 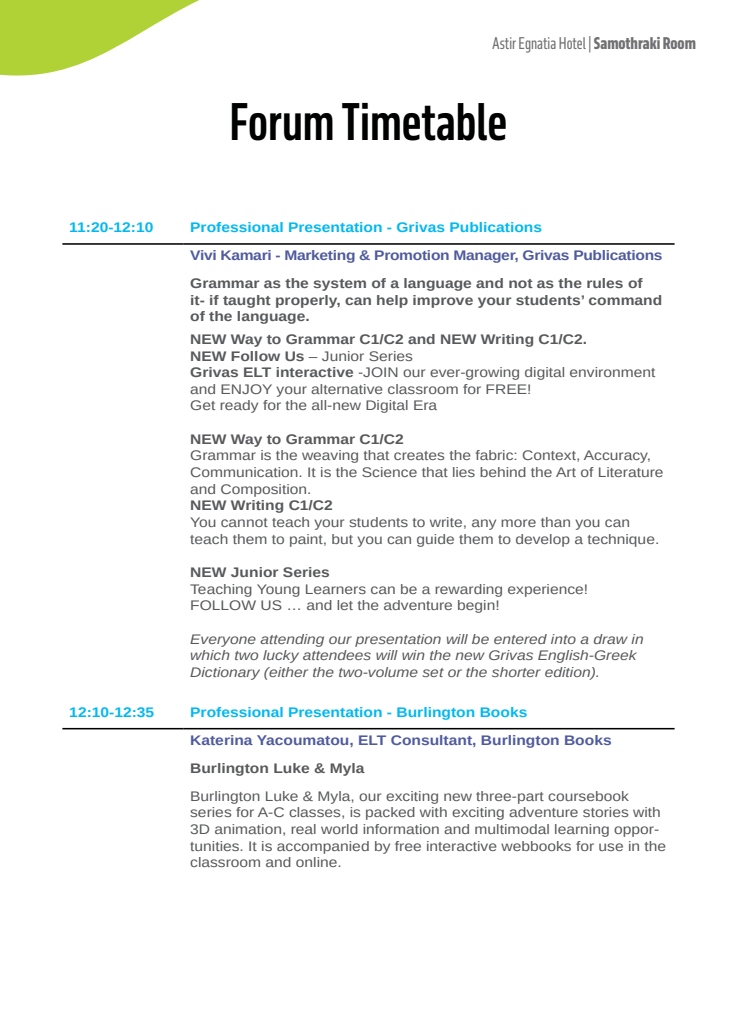 I want to click on lucky, so click(x=281, y=656).
